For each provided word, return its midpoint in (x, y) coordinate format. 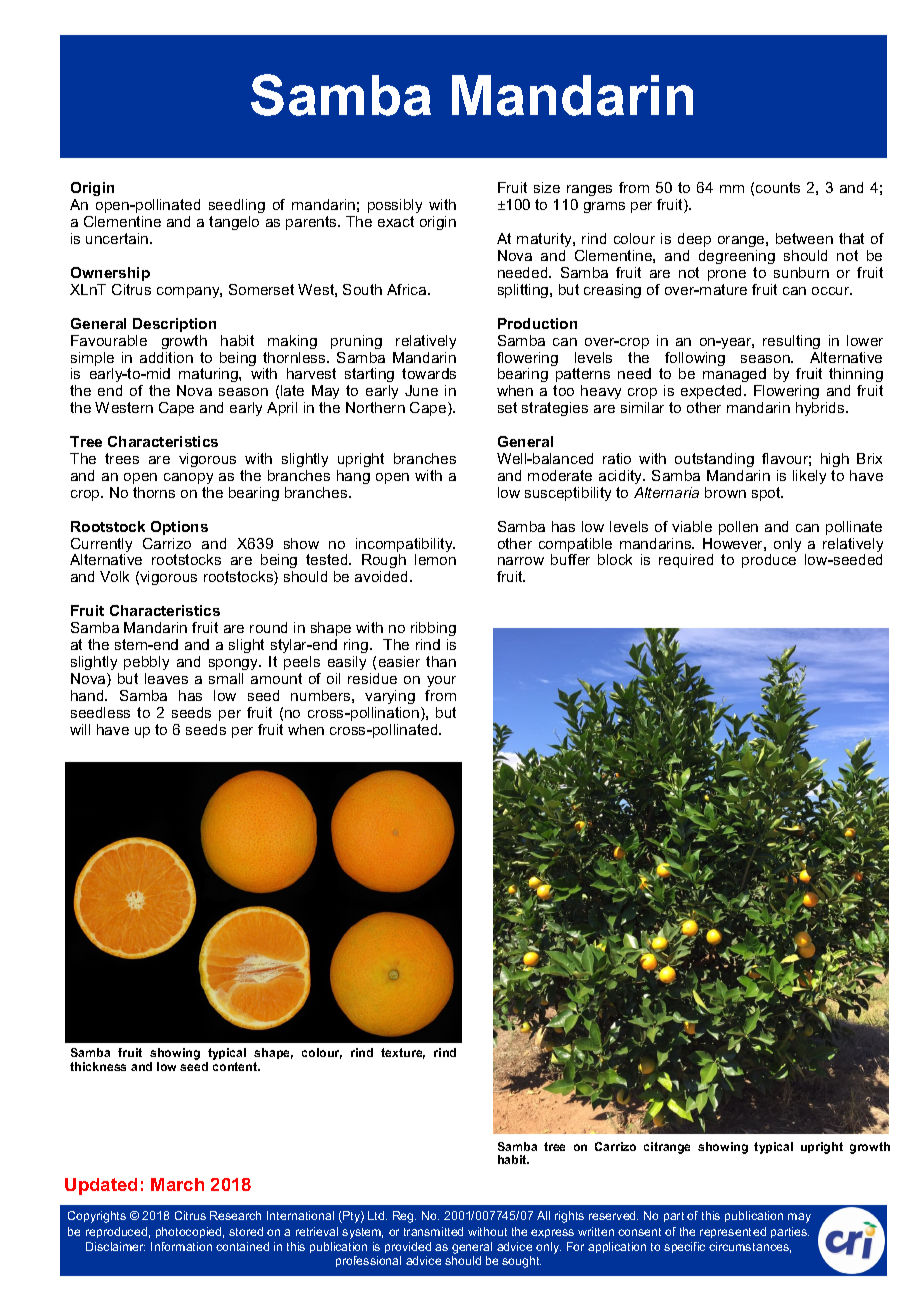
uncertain (118, 238)
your (441, 681)
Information (181, 1246)
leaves (166, 678)
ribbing (433, 629)
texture (403, 1053)
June (421, 390)
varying (390, 697)
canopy (188, 478)
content (236, 1066)
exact (396, 221)
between (804, 238)
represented (733, 1232)
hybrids (821, 409)
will (80, 729)
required (686, 561)
